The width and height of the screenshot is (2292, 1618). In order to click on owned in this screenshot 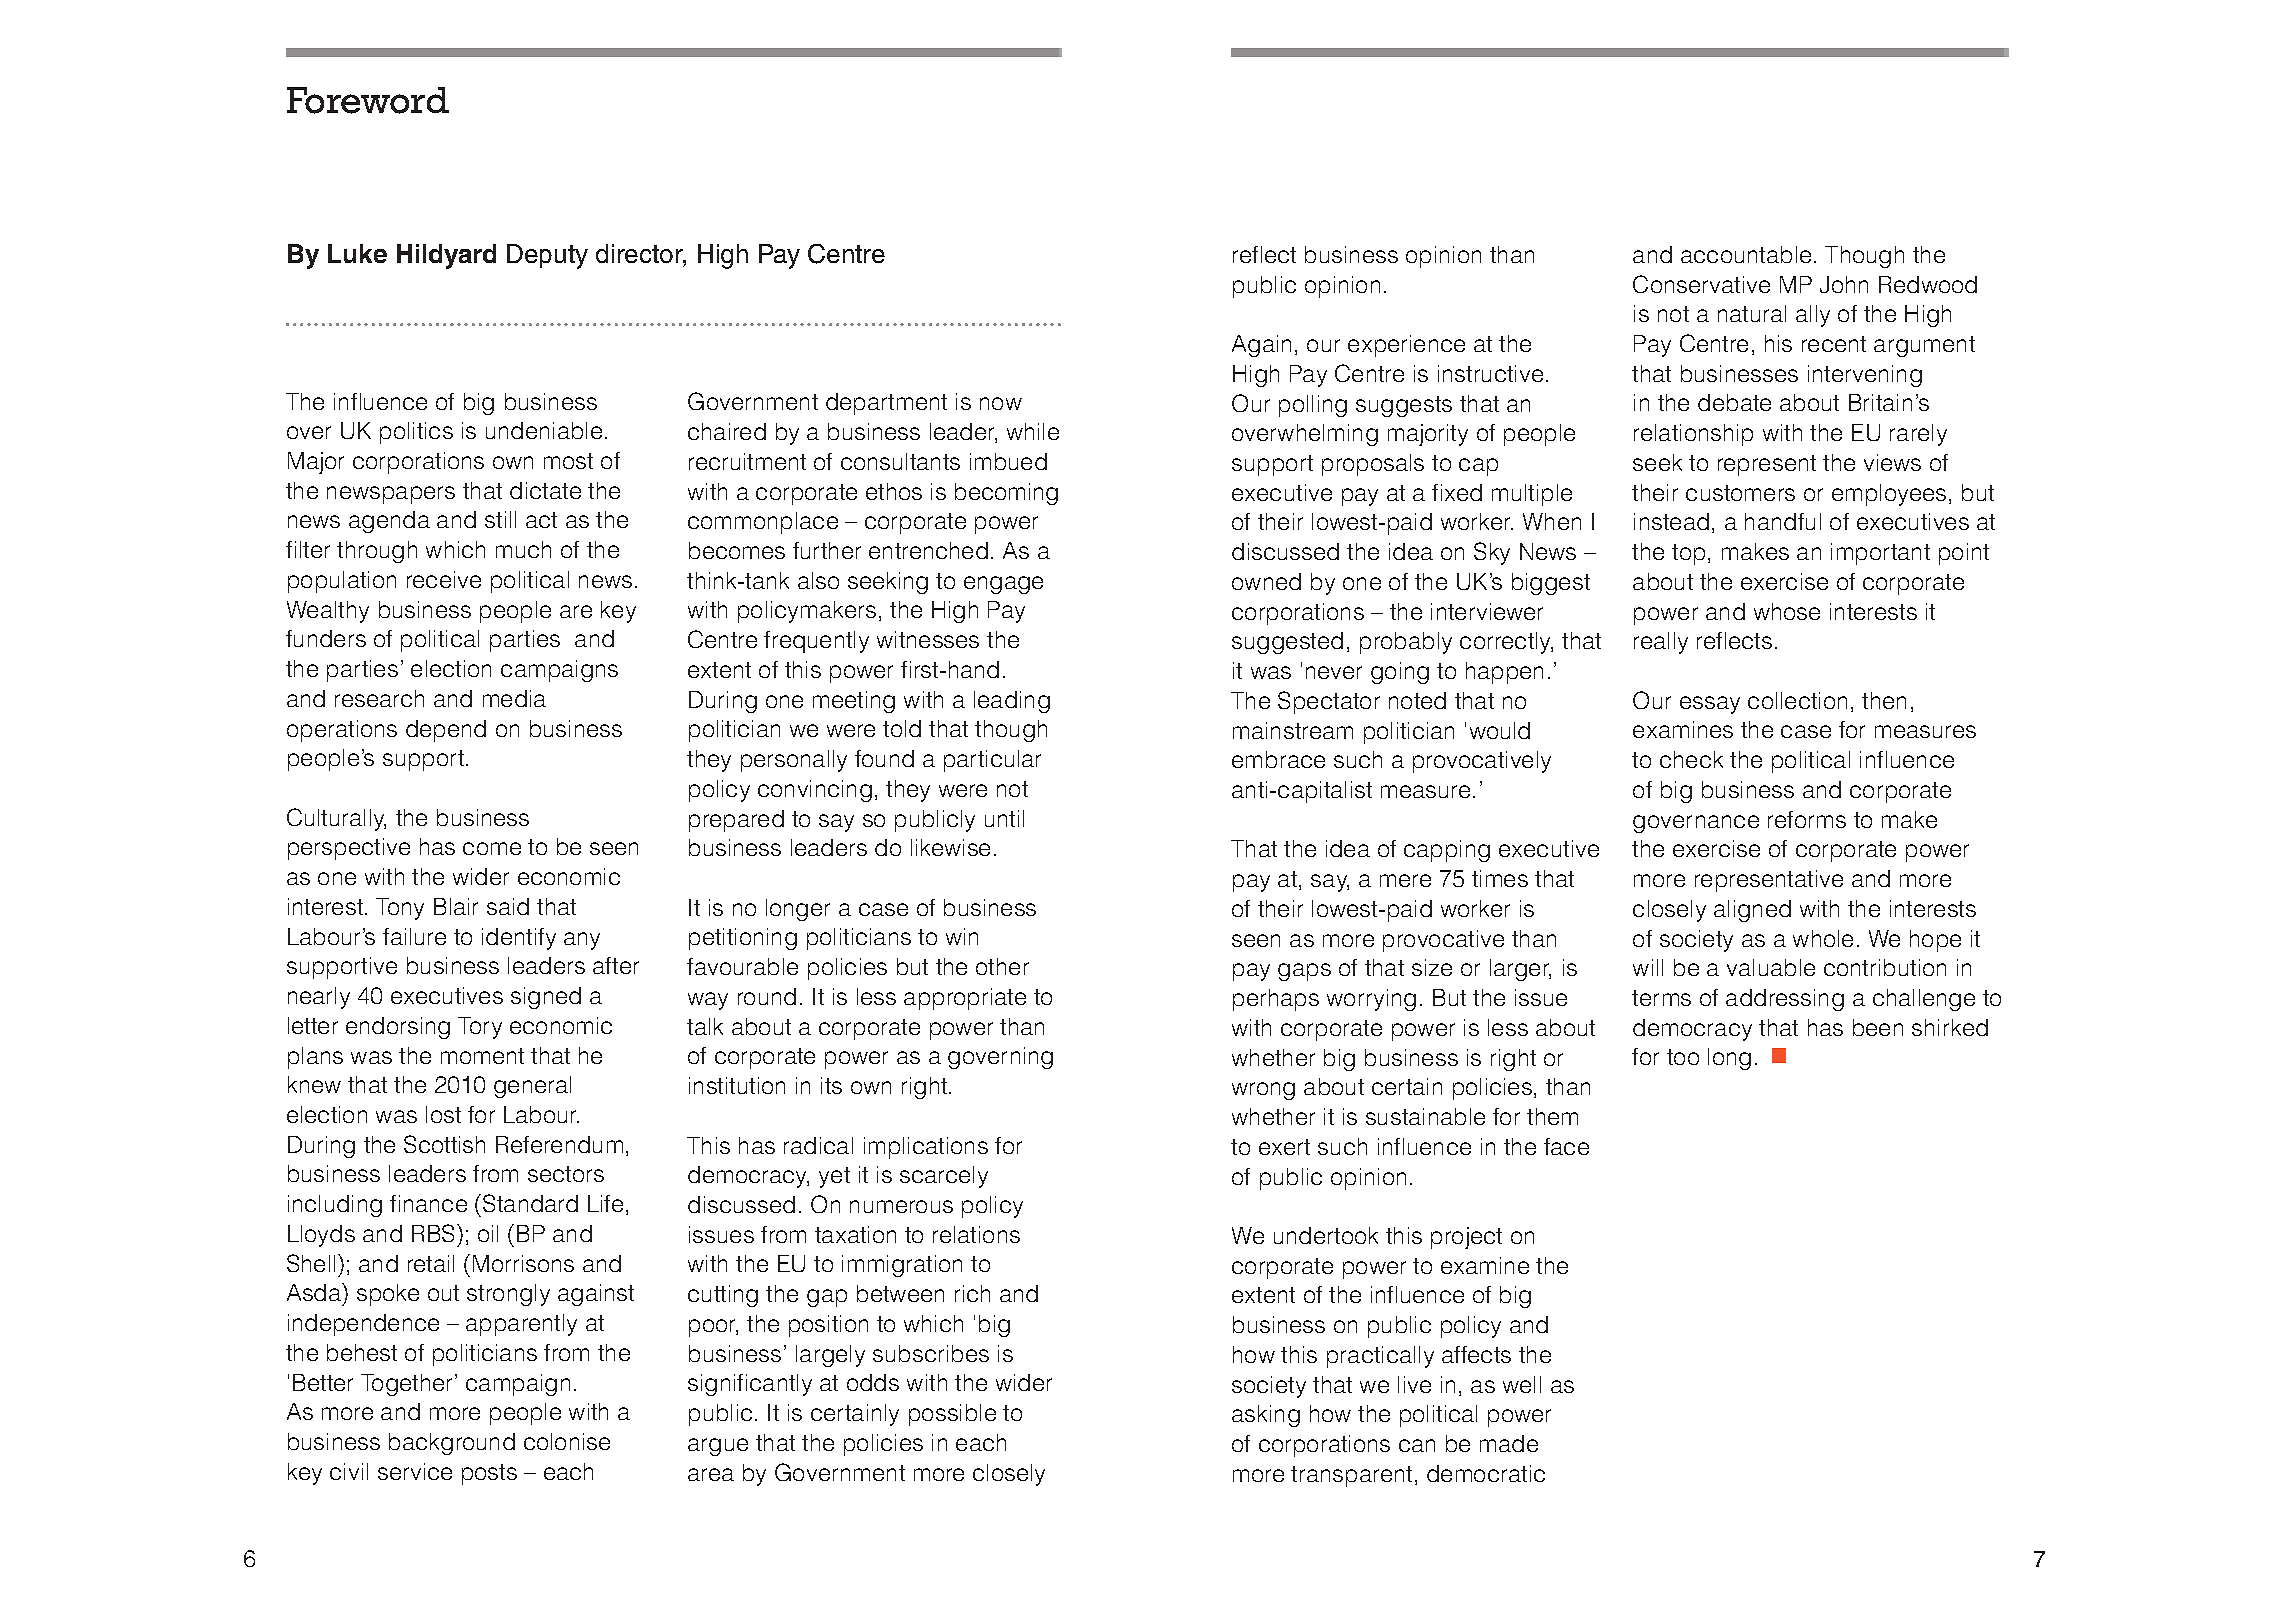, I will do `click(1266, 581)`.
